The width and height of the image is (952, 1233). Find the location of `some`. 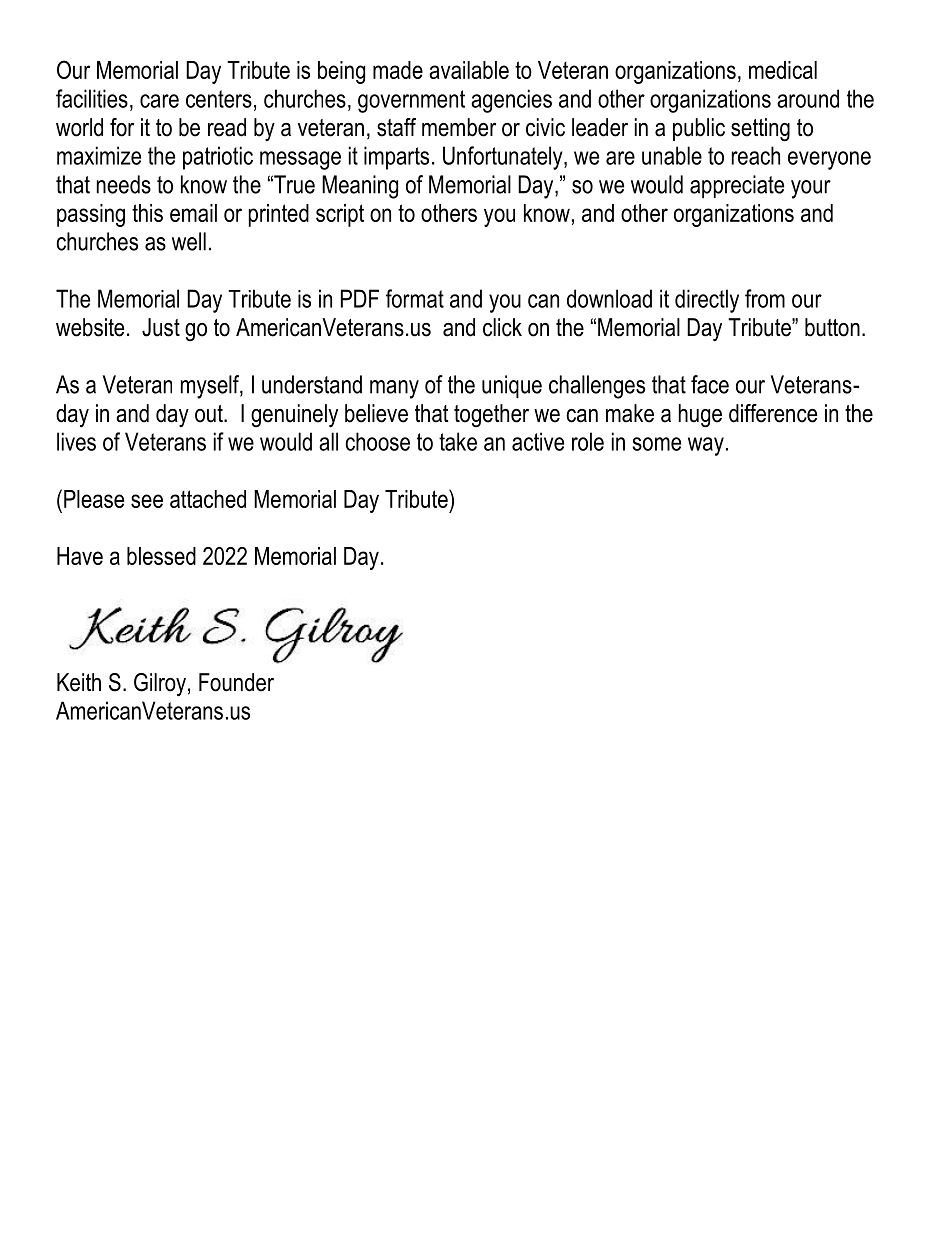

some is located at coordinates (656, 444).
